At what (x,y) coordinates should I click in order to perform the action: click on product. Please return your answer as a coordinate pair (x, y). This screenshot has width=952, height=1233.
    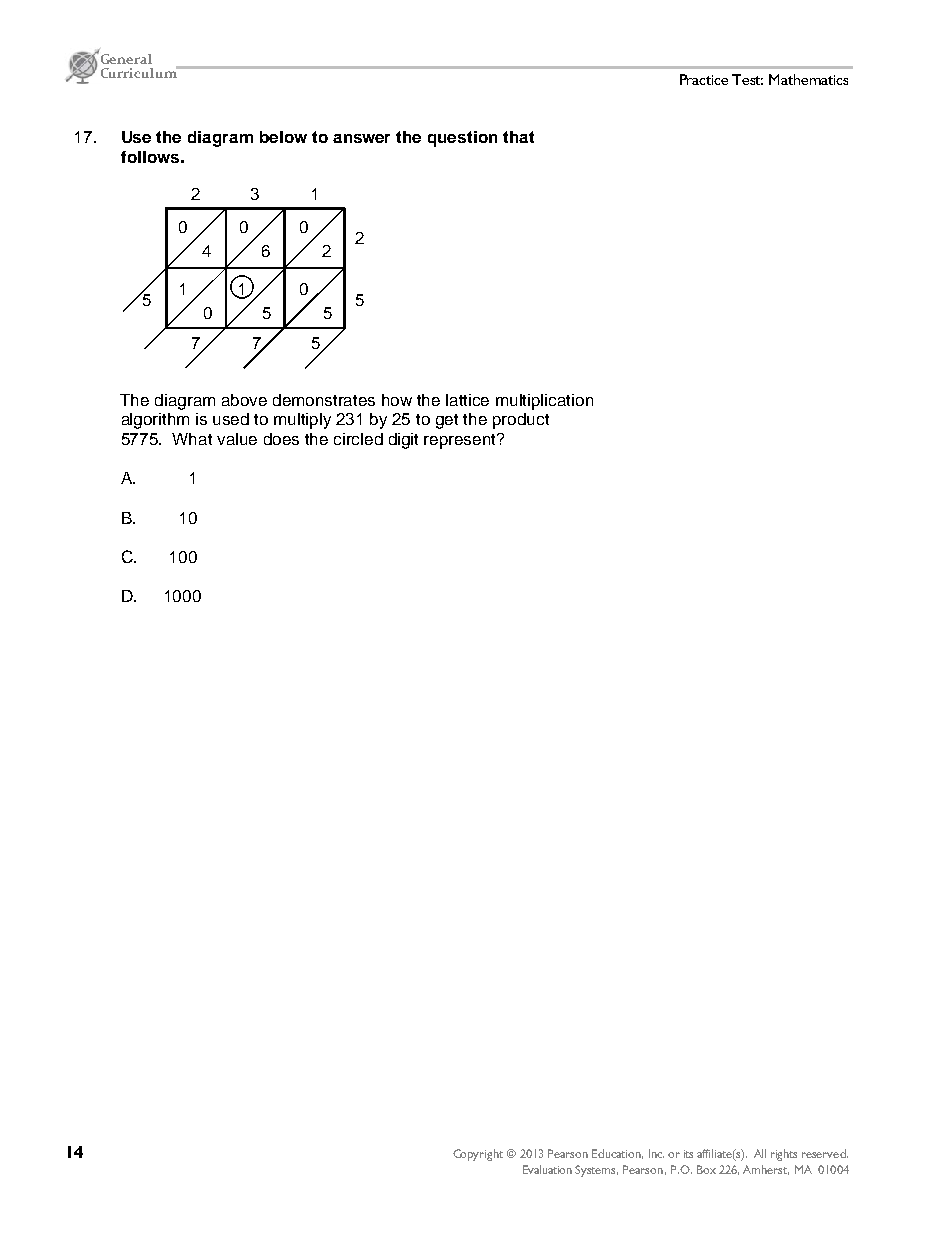
    Looking at the image, I should click on (521, 421).
